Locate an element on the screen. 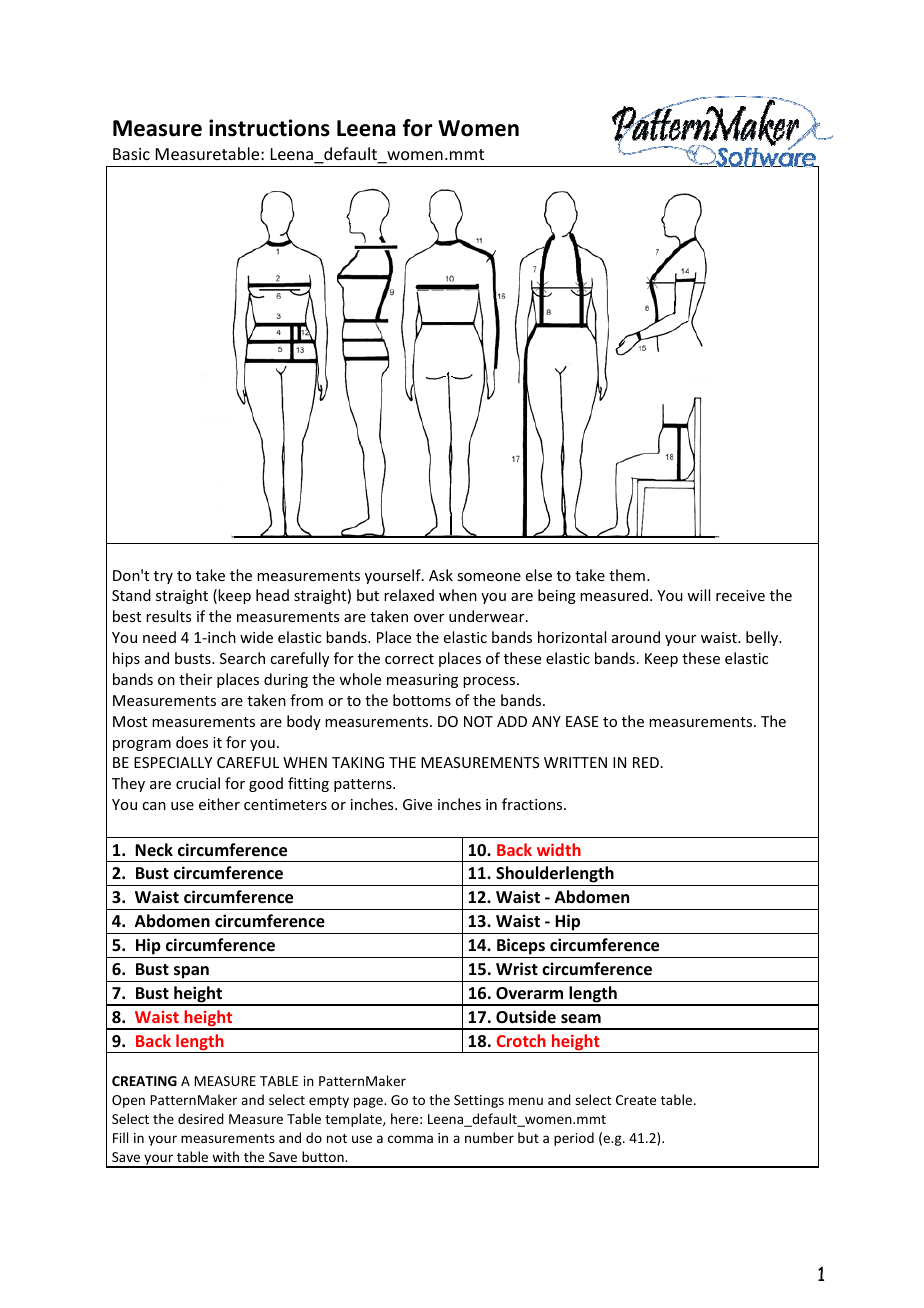 The height and width of the screenshot is (1308, 924). try is located at coordinates (163, 577).
